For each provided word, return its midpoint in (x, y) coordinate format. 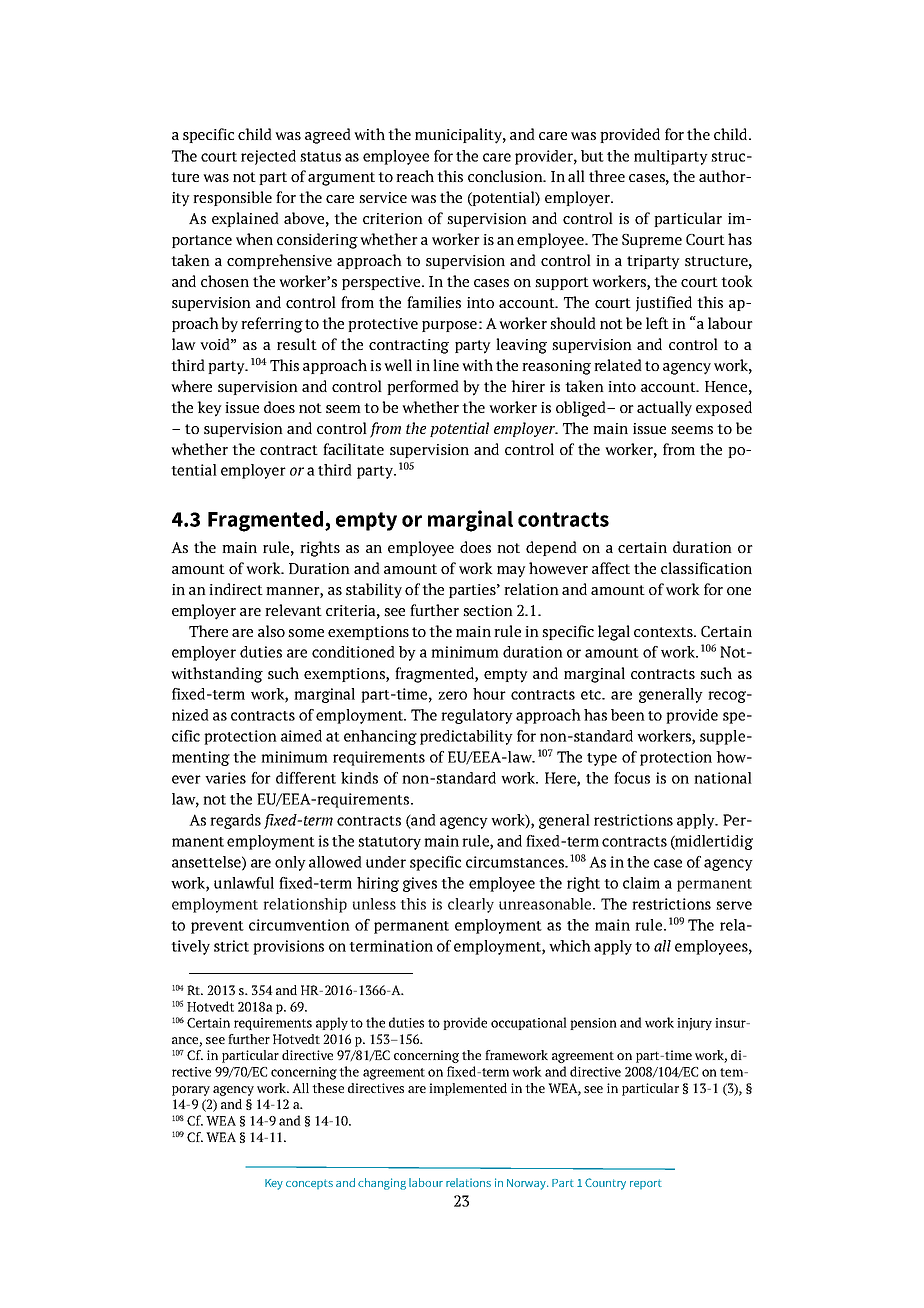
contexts (664, 632)
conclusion (506, 176)
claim (641, 883)
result (297, 344)
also (271, 631)
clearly (471, 905)
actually (664, 409)
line (446, 365)
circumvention (299, 925)
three (607, 176)
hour (489, 694)
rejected (268, 157)
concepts (309, 1184)
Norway (527, 1184)
